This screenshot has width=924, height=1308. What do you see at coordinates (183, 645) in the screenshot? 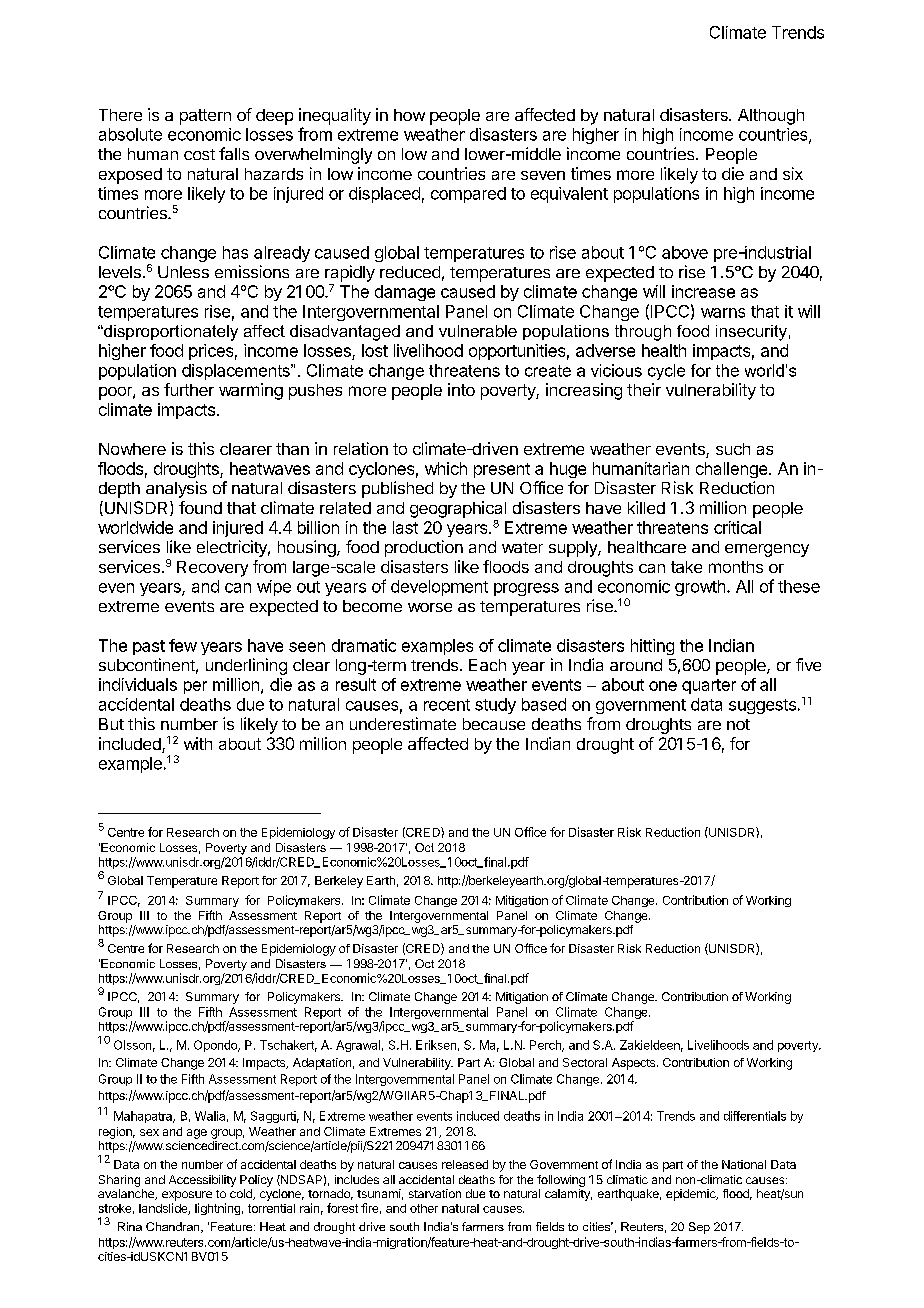
I see `few` at bounding box center [183, 645].
